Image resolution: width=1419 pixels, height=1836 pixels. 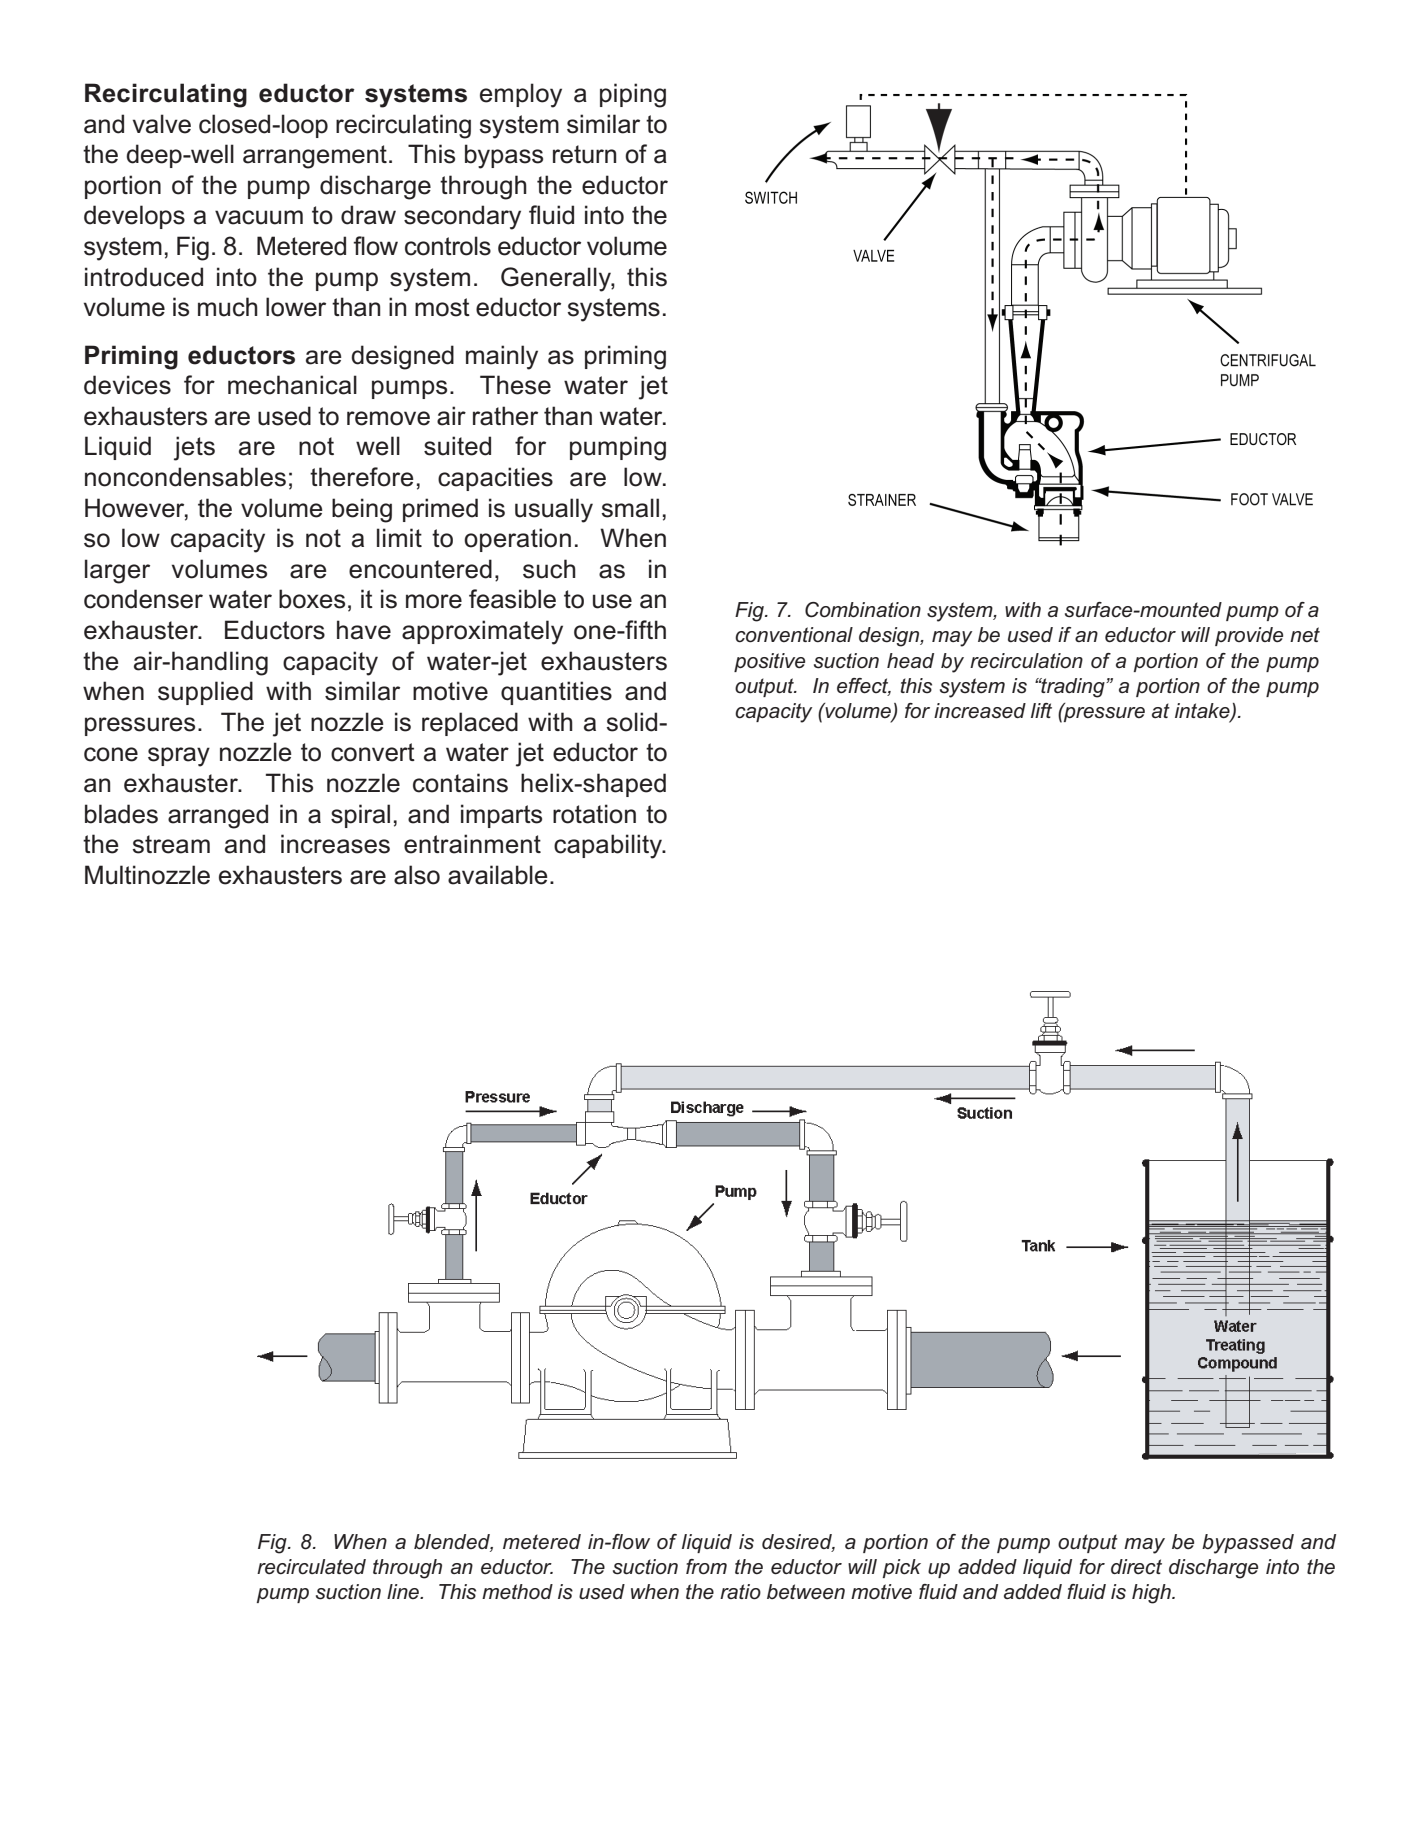 I want to click on recirculated, so click(x=311, y=1567).
